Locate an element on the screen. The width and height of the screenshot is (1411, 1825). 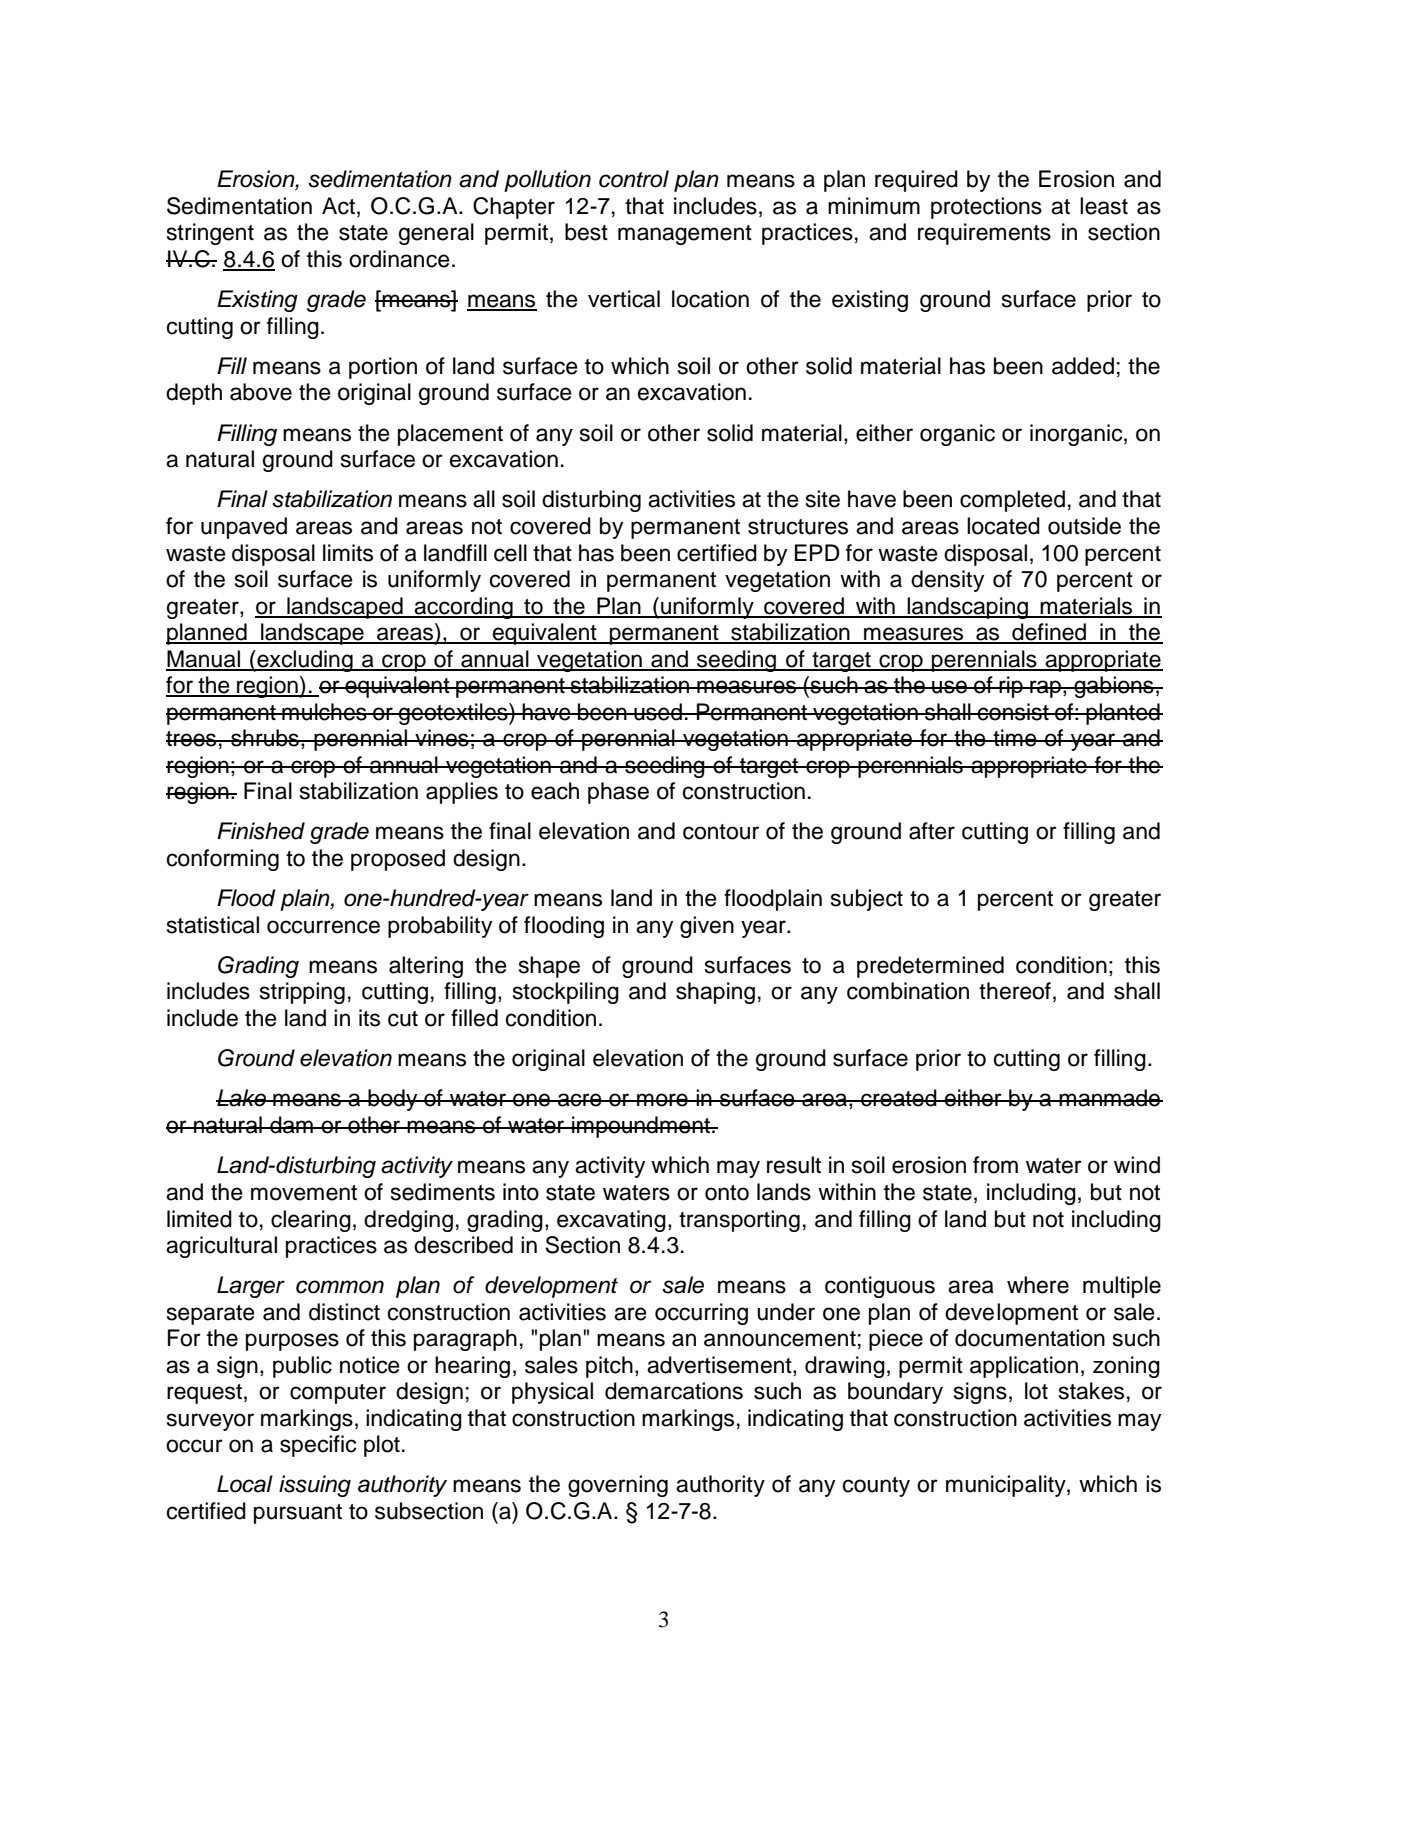
more is located at coordinates (662, 1100).
